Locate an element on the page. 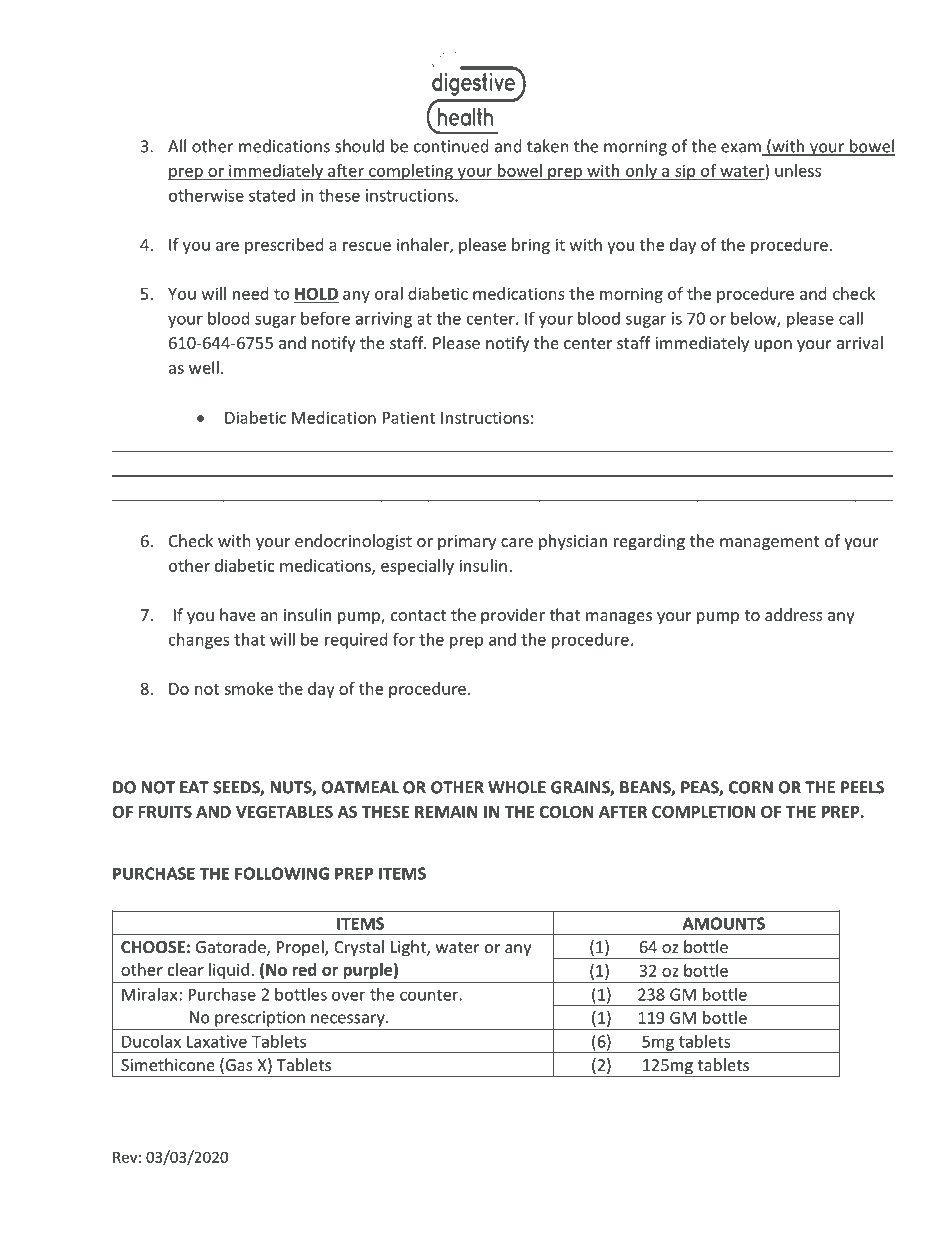 This page has height=1233, width=952. Light is located at coordinates (409, 948).
